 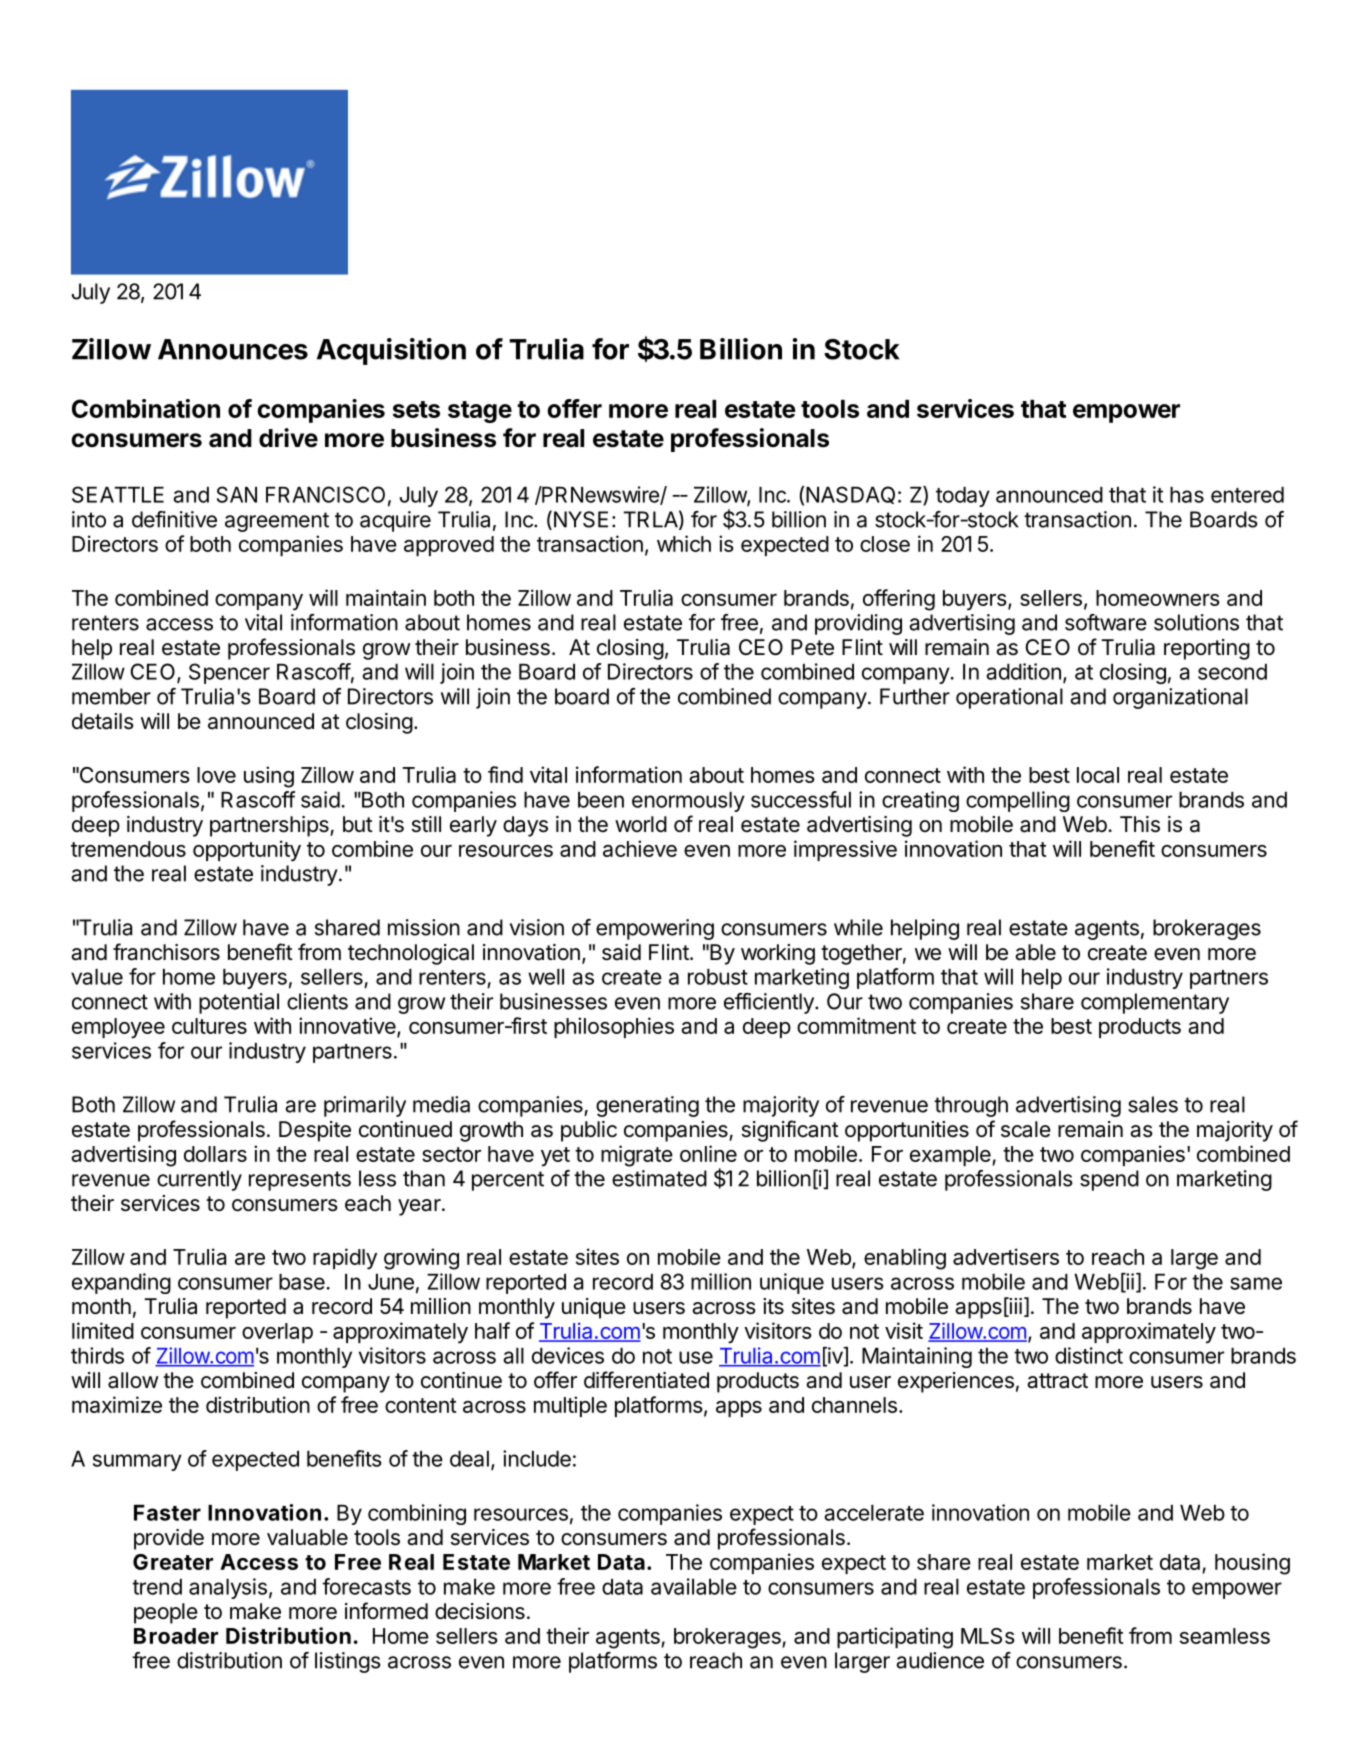 What do you see at coordinates (1140, 824) in the image?
I see `This` at bounding box center [1140, 824].
